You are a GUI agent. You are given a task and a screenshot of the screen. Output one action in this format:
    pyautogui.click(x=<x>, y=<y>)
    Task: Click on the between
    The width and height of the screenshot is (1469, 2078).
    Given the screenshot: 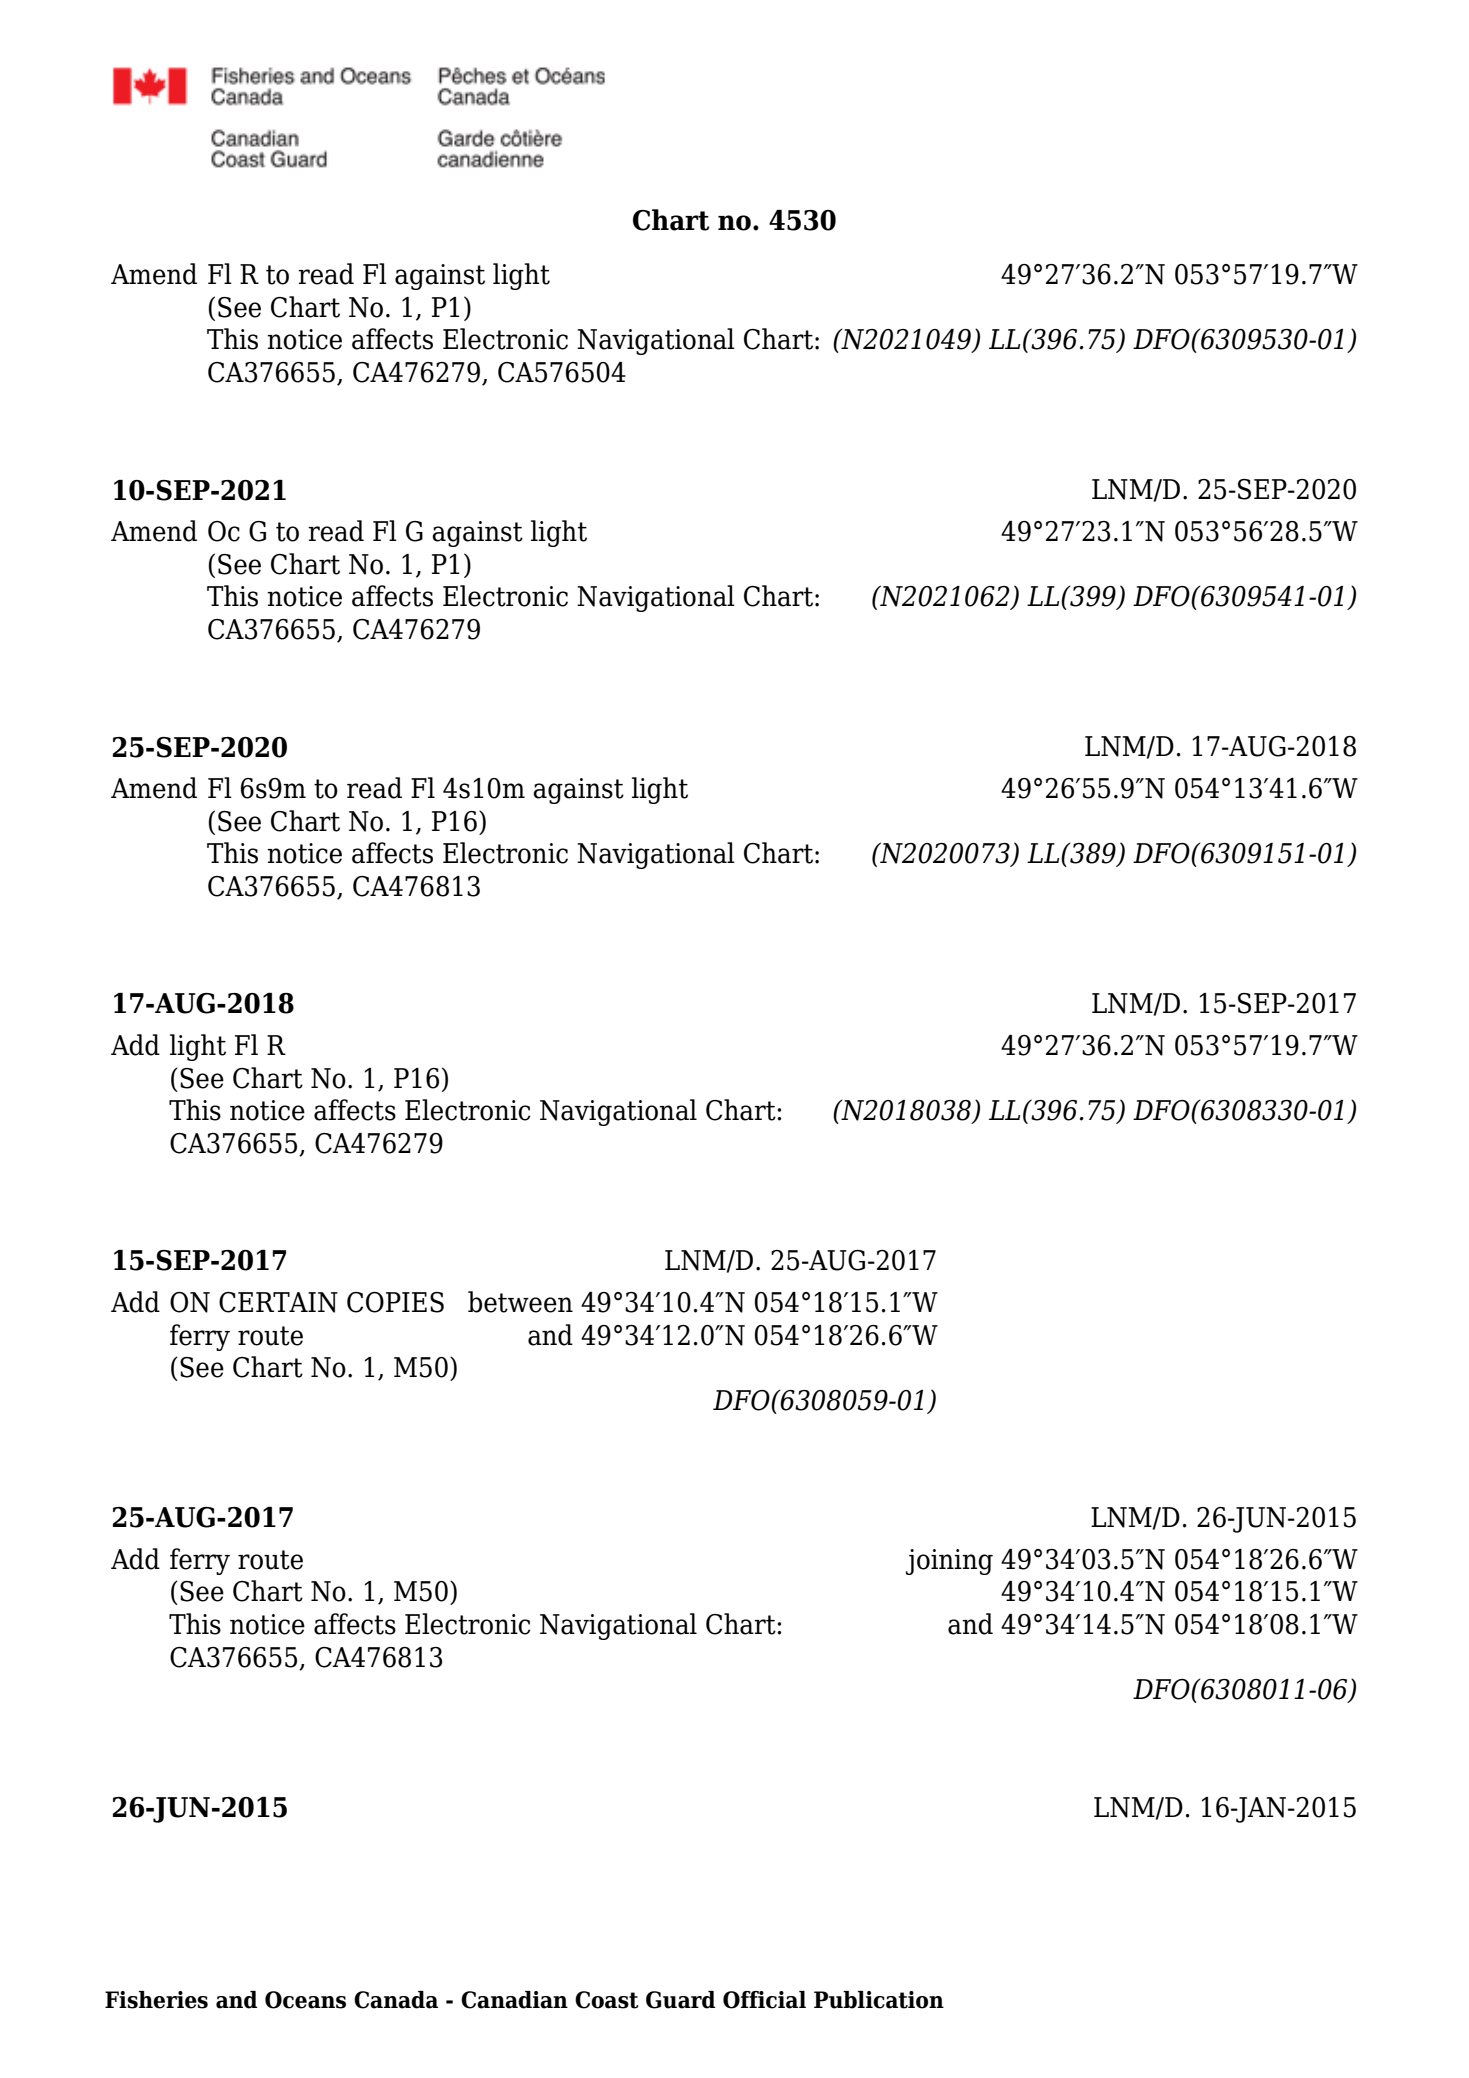 What is the action you would take?
    pyautogui.click(x=520, y=1302)
